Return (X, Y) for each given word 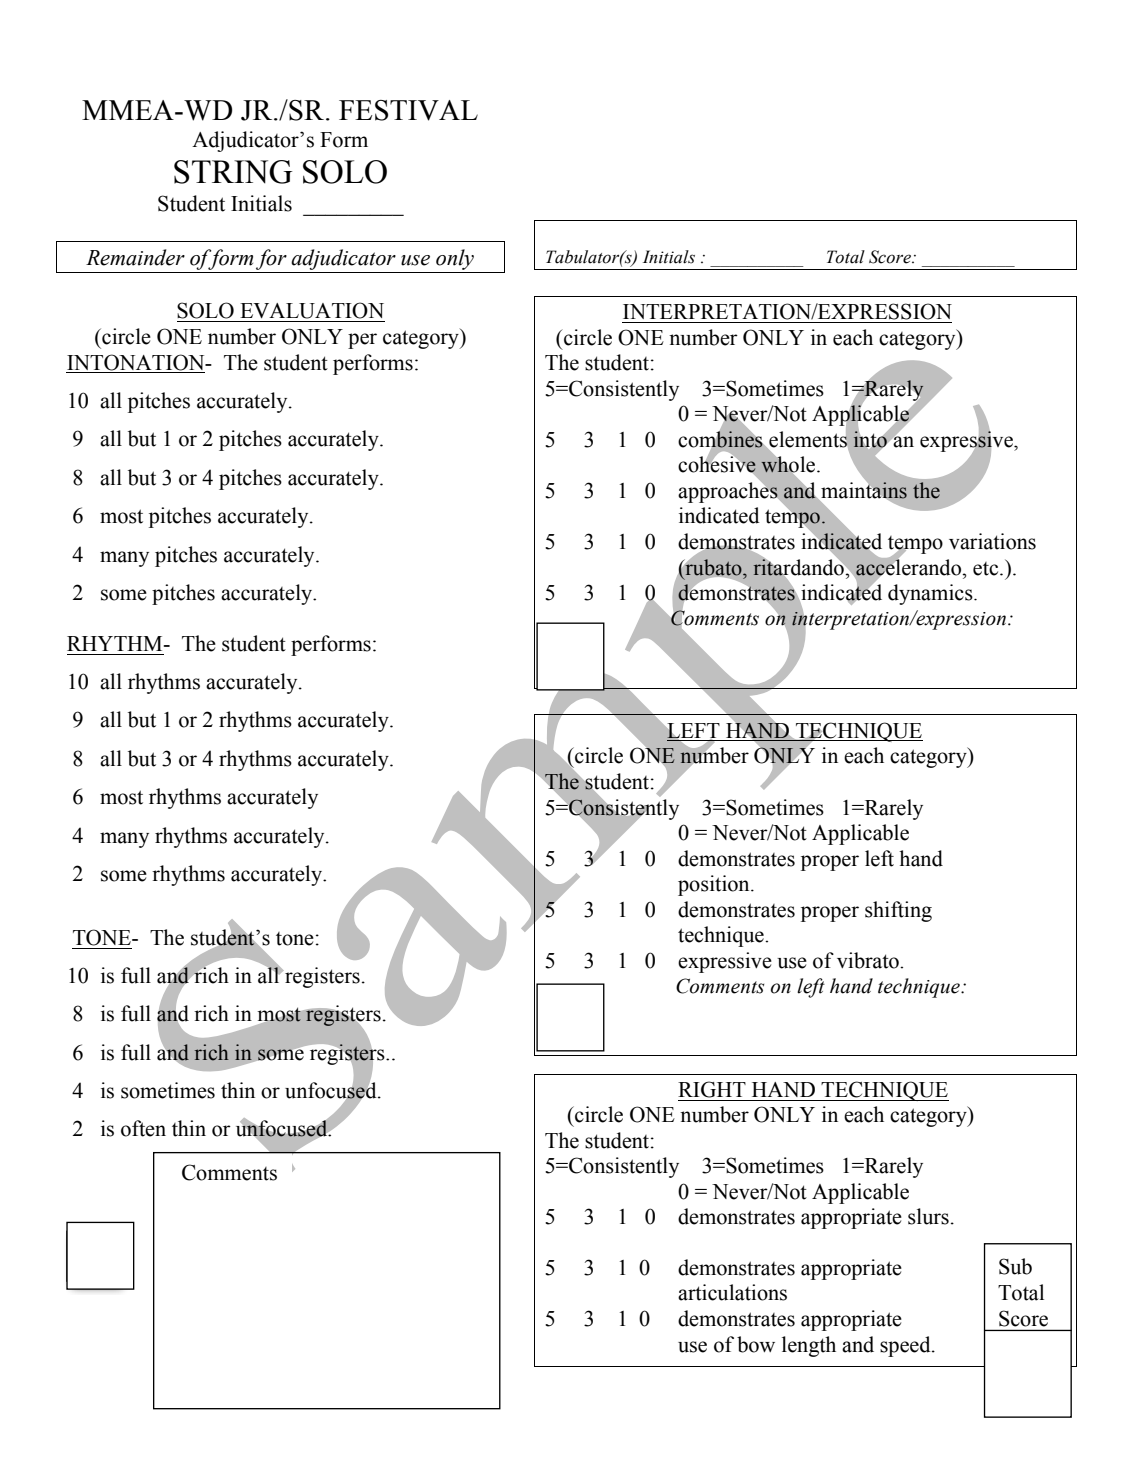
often (143, 1128)
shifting (898, 911)
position (715, 885)
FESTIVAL (408, 110)
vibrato (869, 960)
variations (992, 541)
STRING (233, 172)
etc (987, 569)
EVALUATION (312, 310)
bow (756, 1344)
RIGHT (712, 1089)
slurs (928, 1216)
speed (906, 1346)
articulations (732, 1292)
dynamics (931, 594)
